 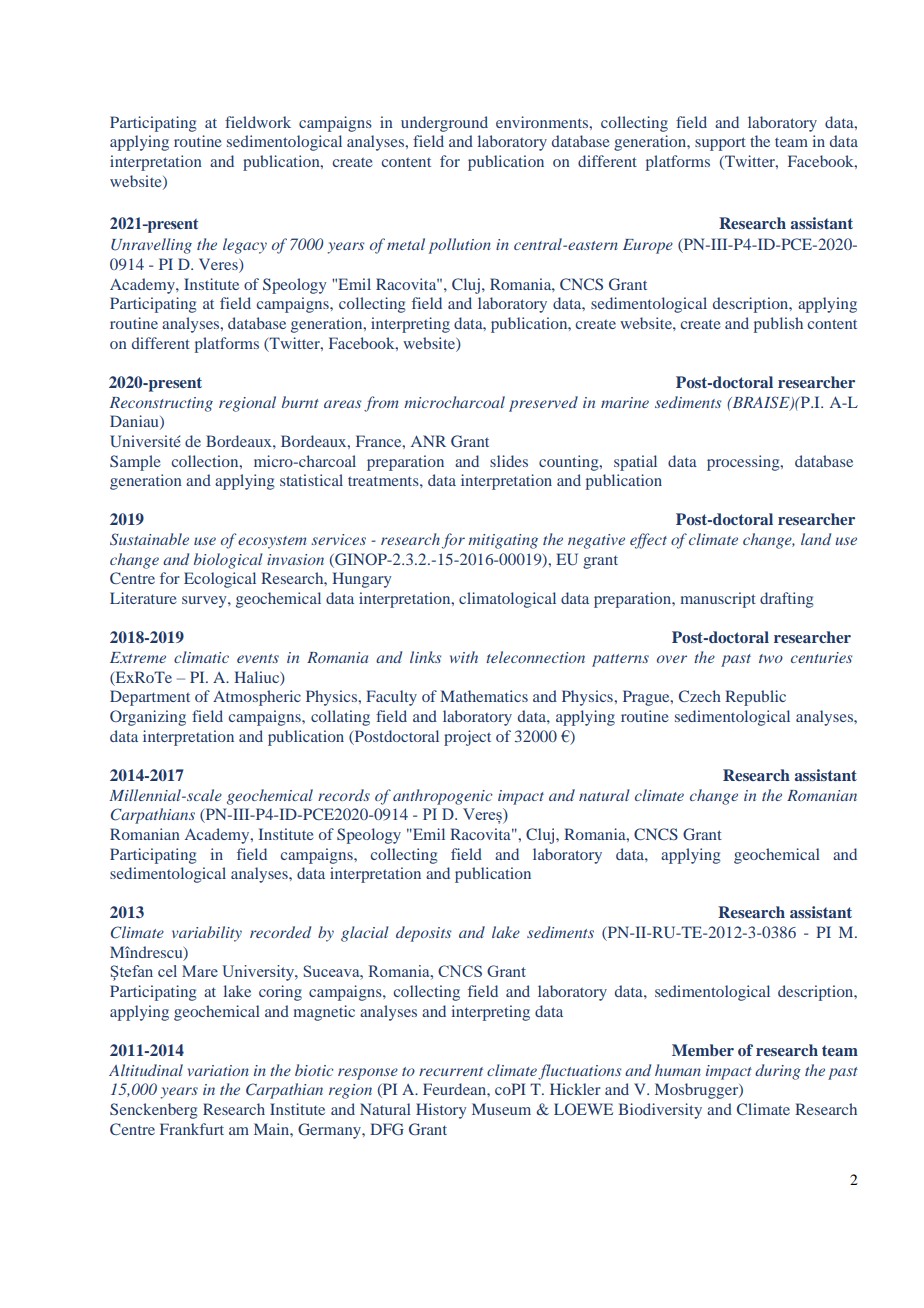 I want to click on legacy, so click(x=245, y=246).
